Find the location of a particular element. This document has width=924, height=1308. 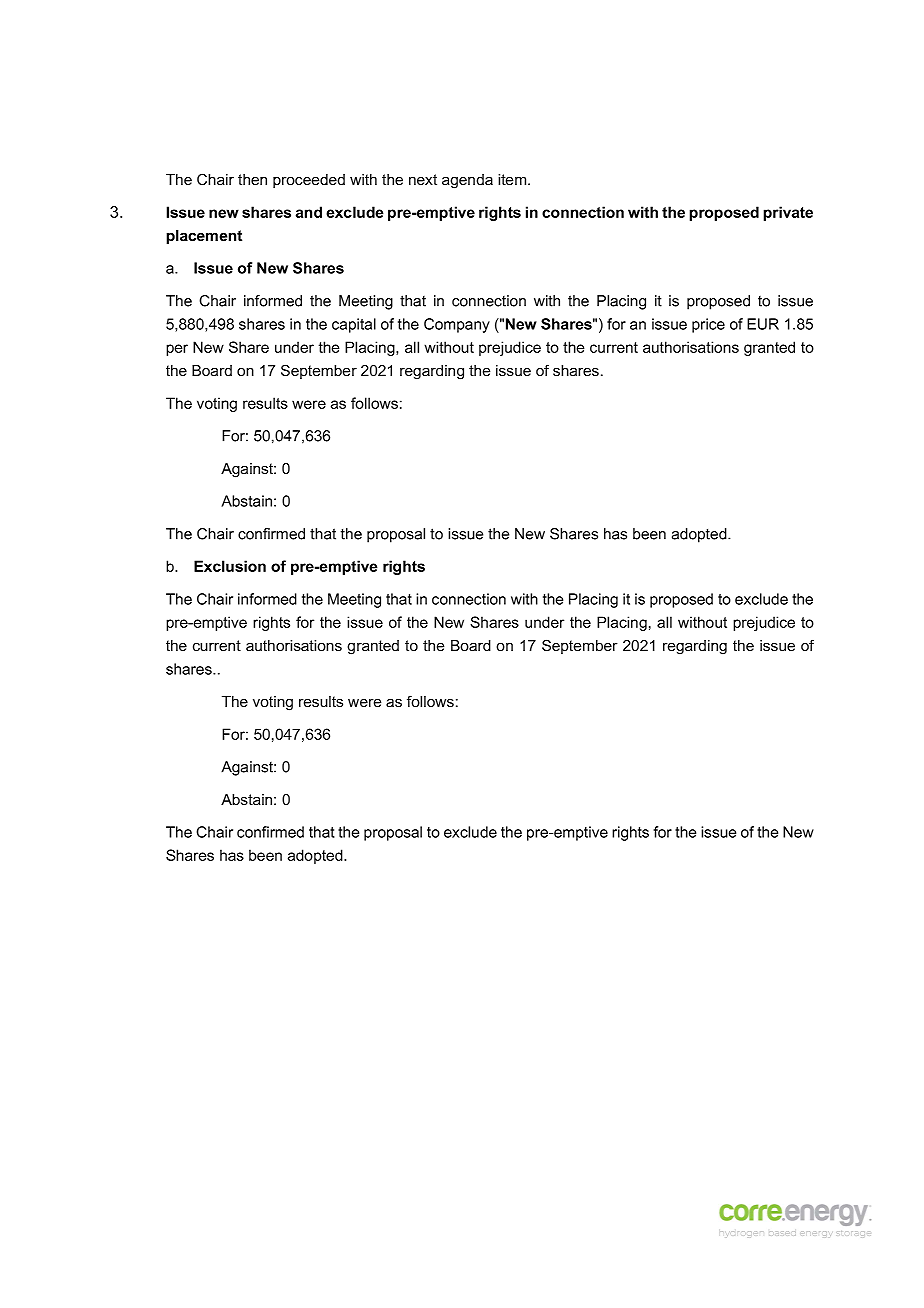

per is located at coordinates (177, 350).
